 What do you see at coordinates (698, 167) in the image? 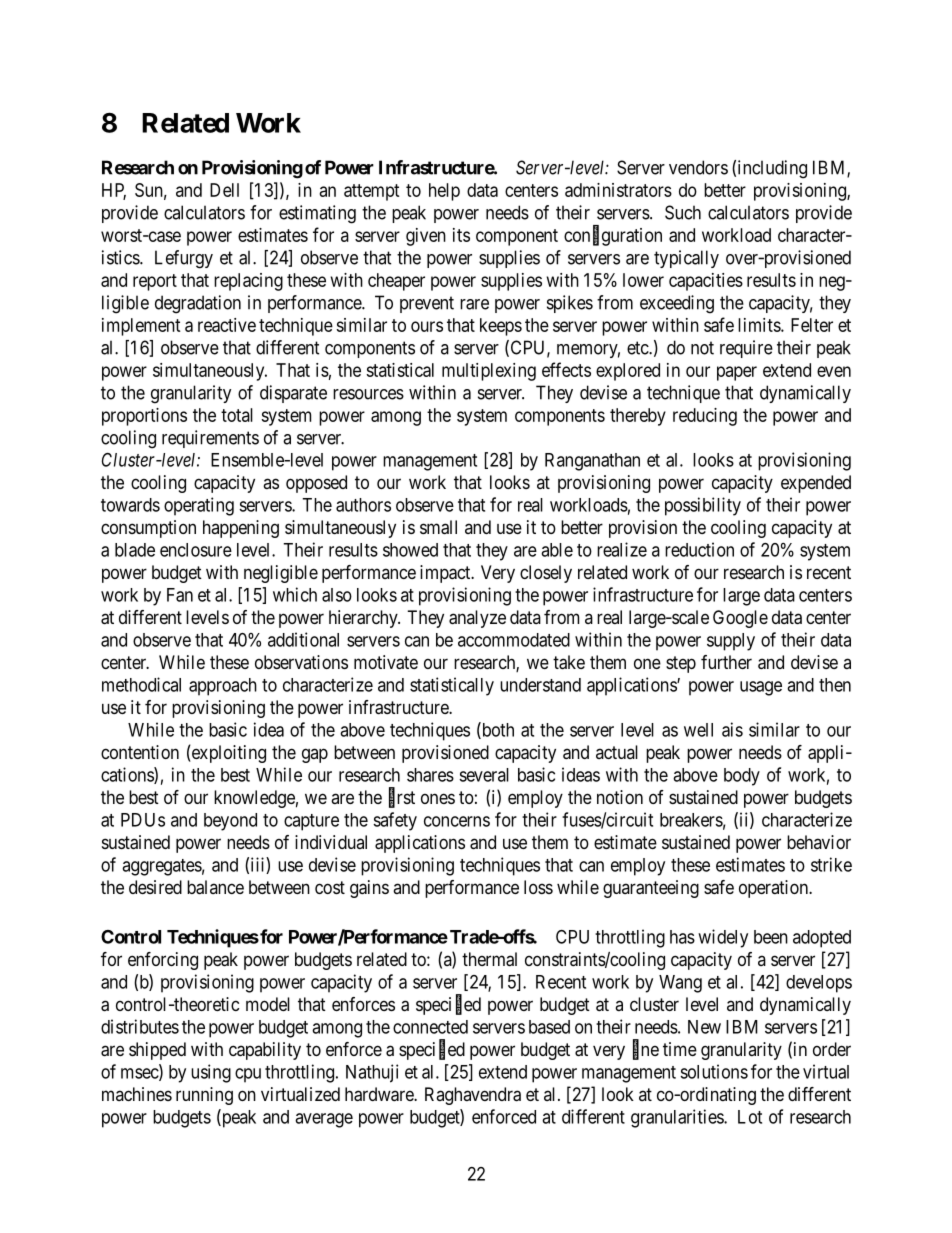
I see `vendors` at bounding box center [698, 167].
